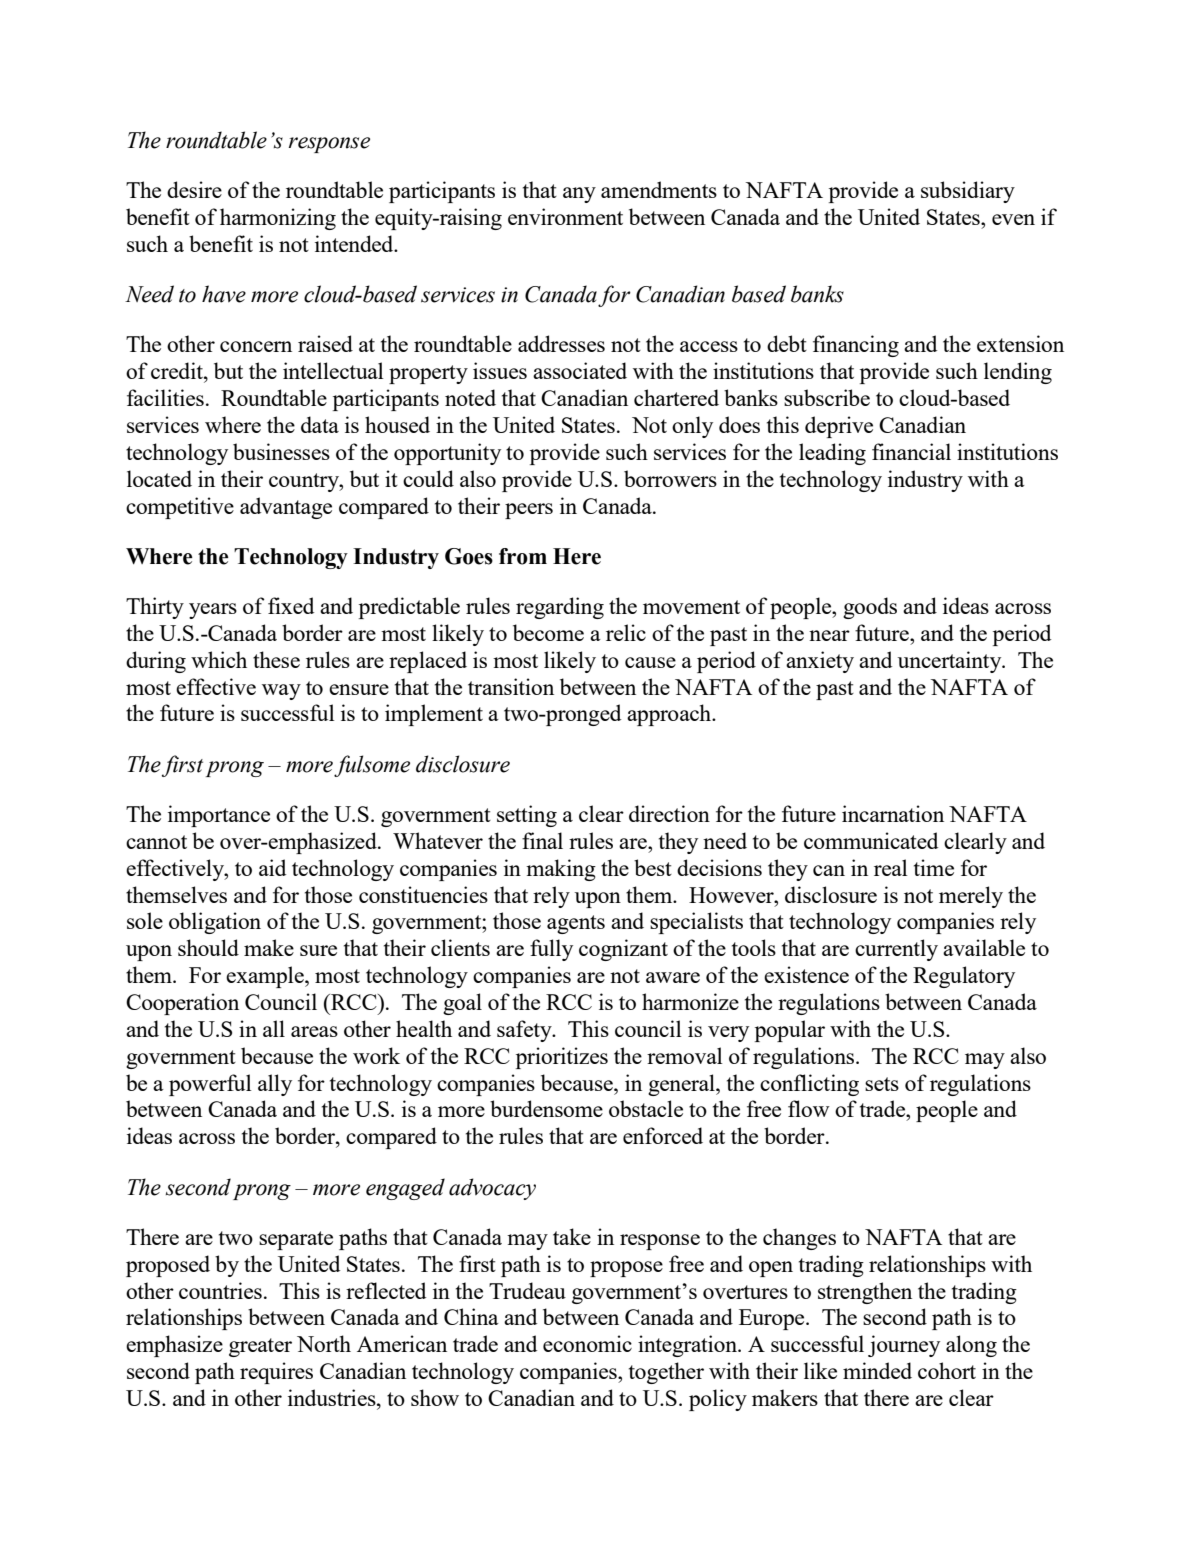 Image resolution: width=1191 pixels, height=1542 pixels. I want to click on subsidiary, so click(968, 192).
